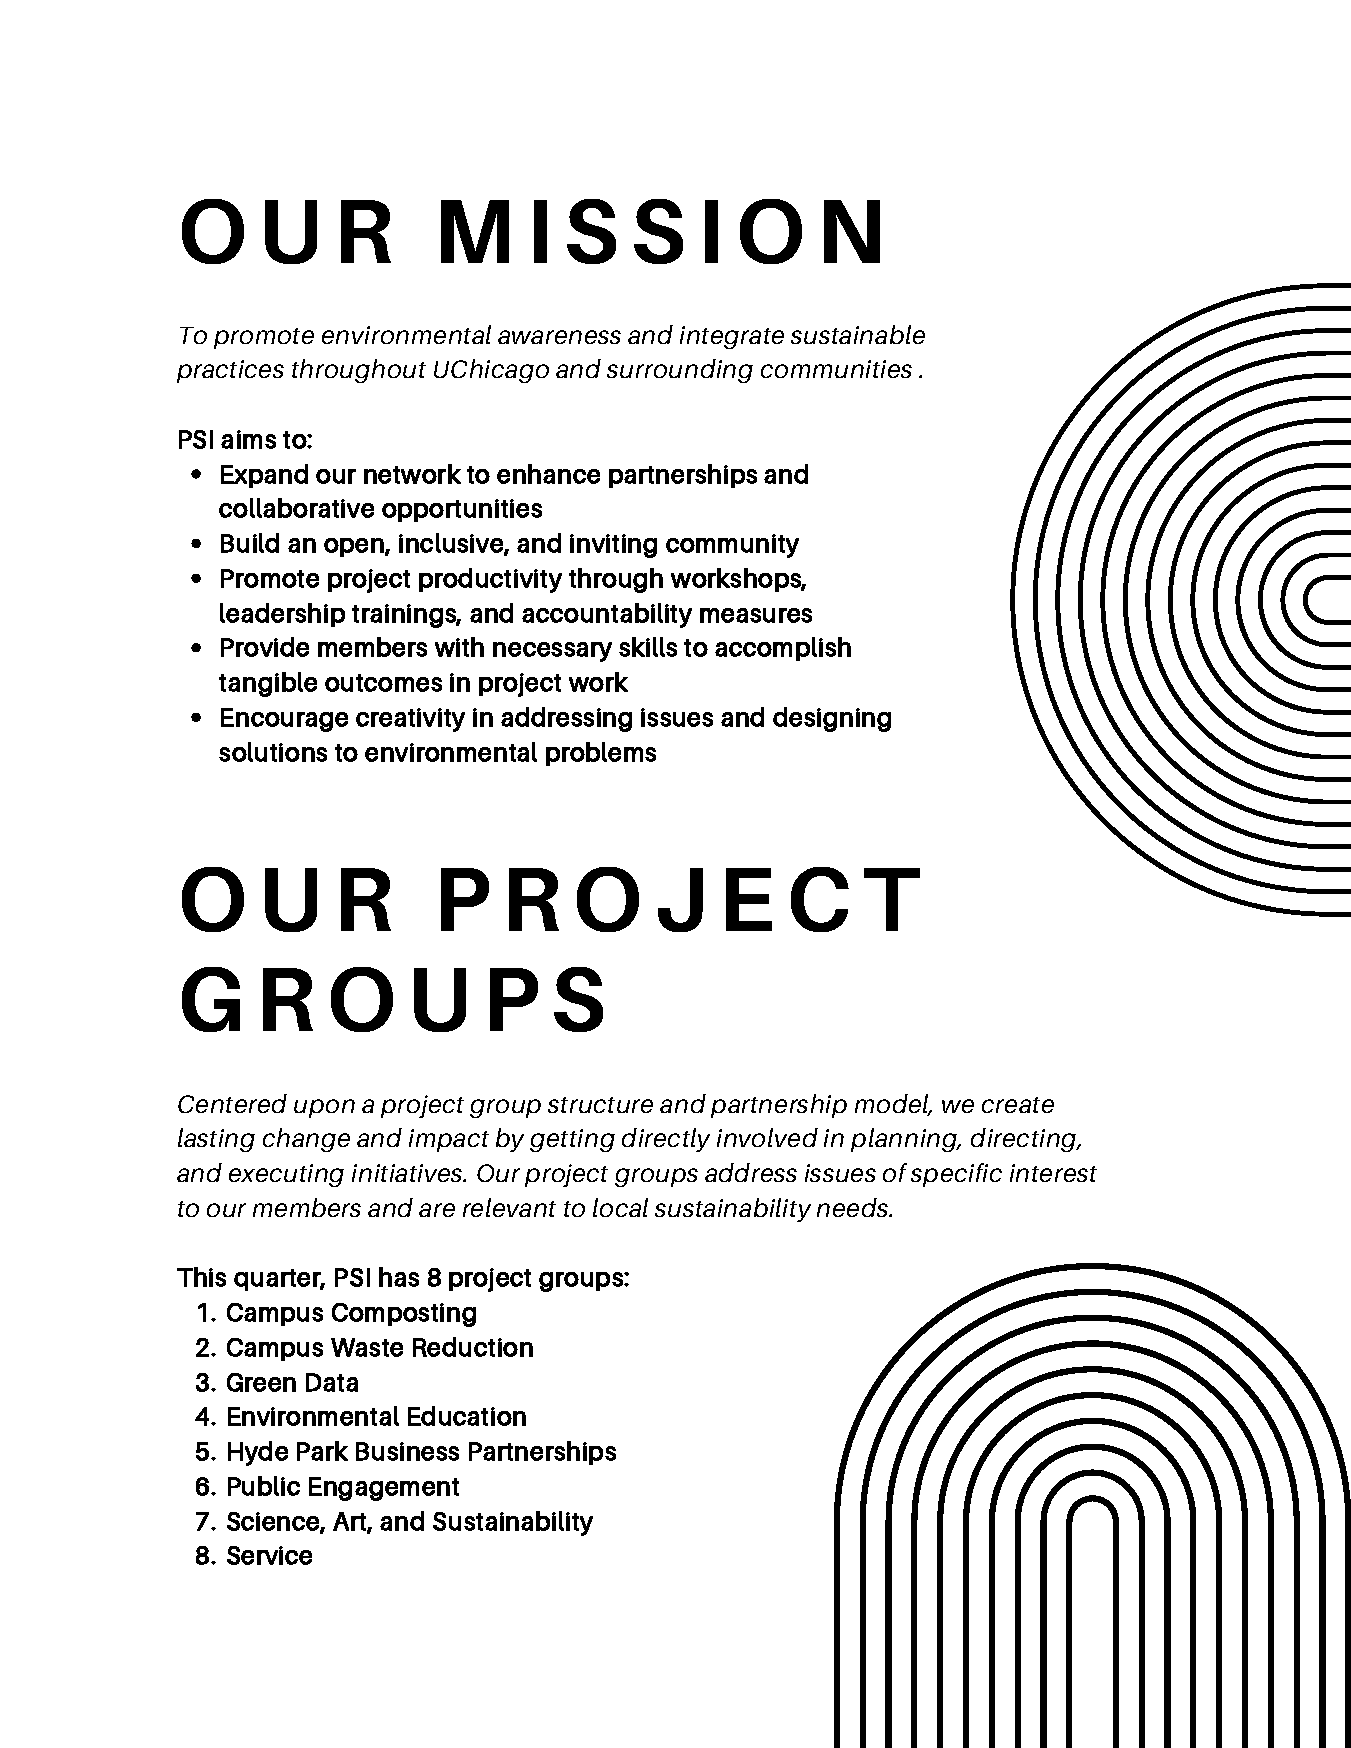 This page has width=1351, height=1748. I want to click on practices, so click(230, 371).
